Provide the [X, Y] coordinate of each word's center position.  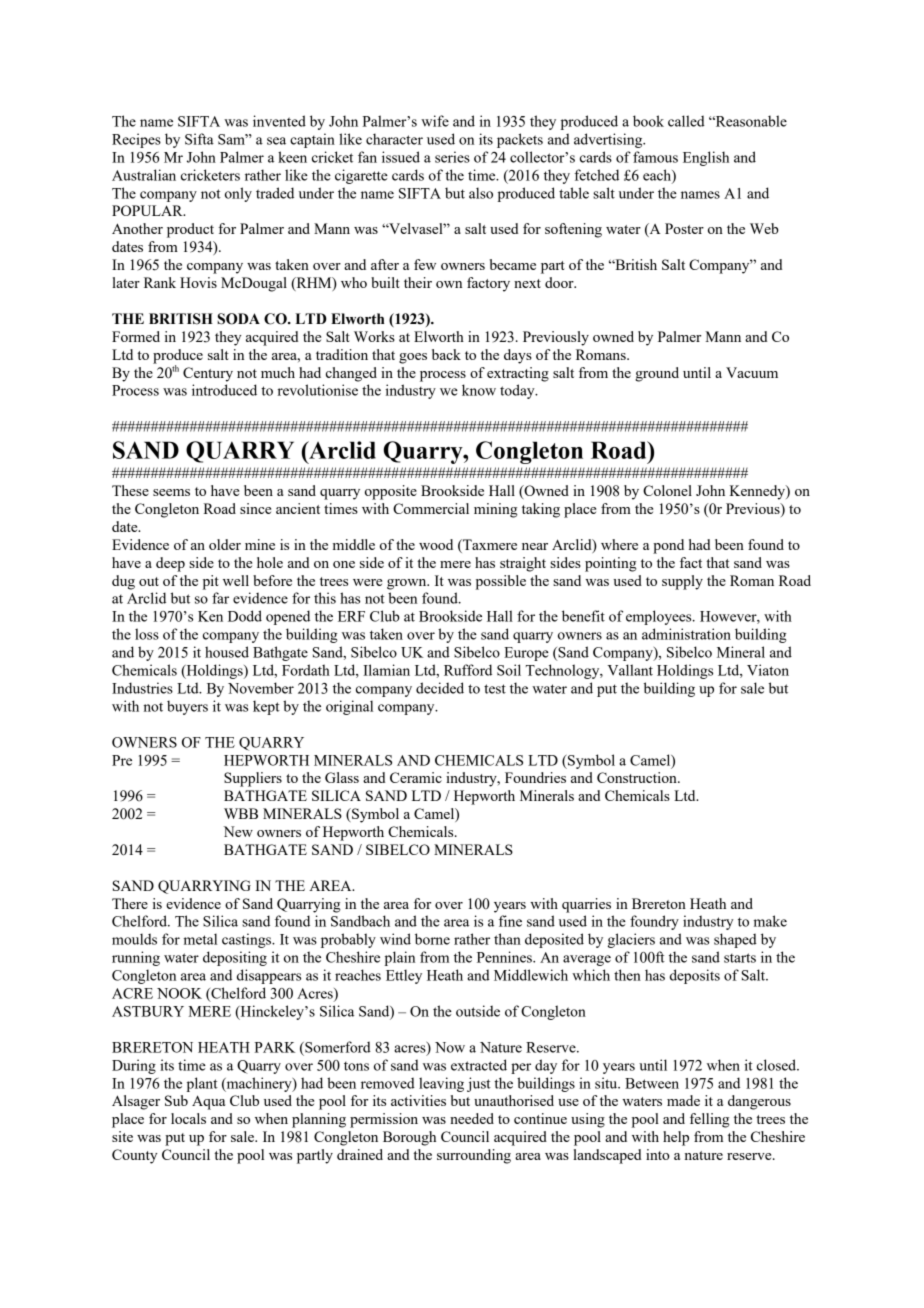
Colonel [667, 490]
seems [171, 492]
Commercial [431, 508]
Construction [638, 777]
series [452, 157]
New [238, 831]
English [706, 158]
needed [472, 1118]
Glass [342, 777]
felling [710, 1120]
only [238, 194]
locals [188, 1118]
